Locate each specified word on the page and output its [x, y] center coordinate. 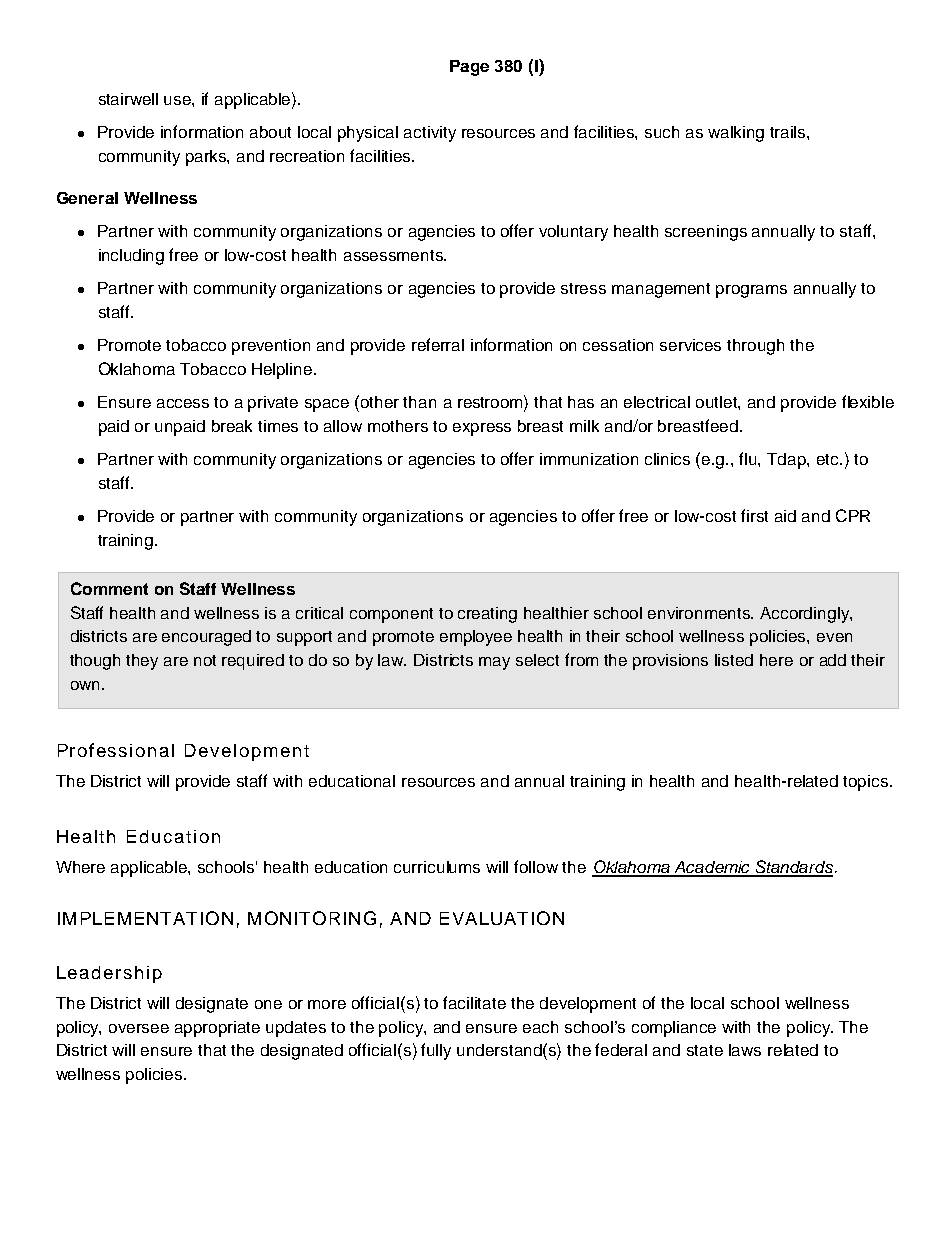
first [754, 515]
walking [736, 134]
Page [469, 68]
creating [487, 615]
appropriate [217, 1029]
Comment [109, 588]
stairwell [128, 99]
